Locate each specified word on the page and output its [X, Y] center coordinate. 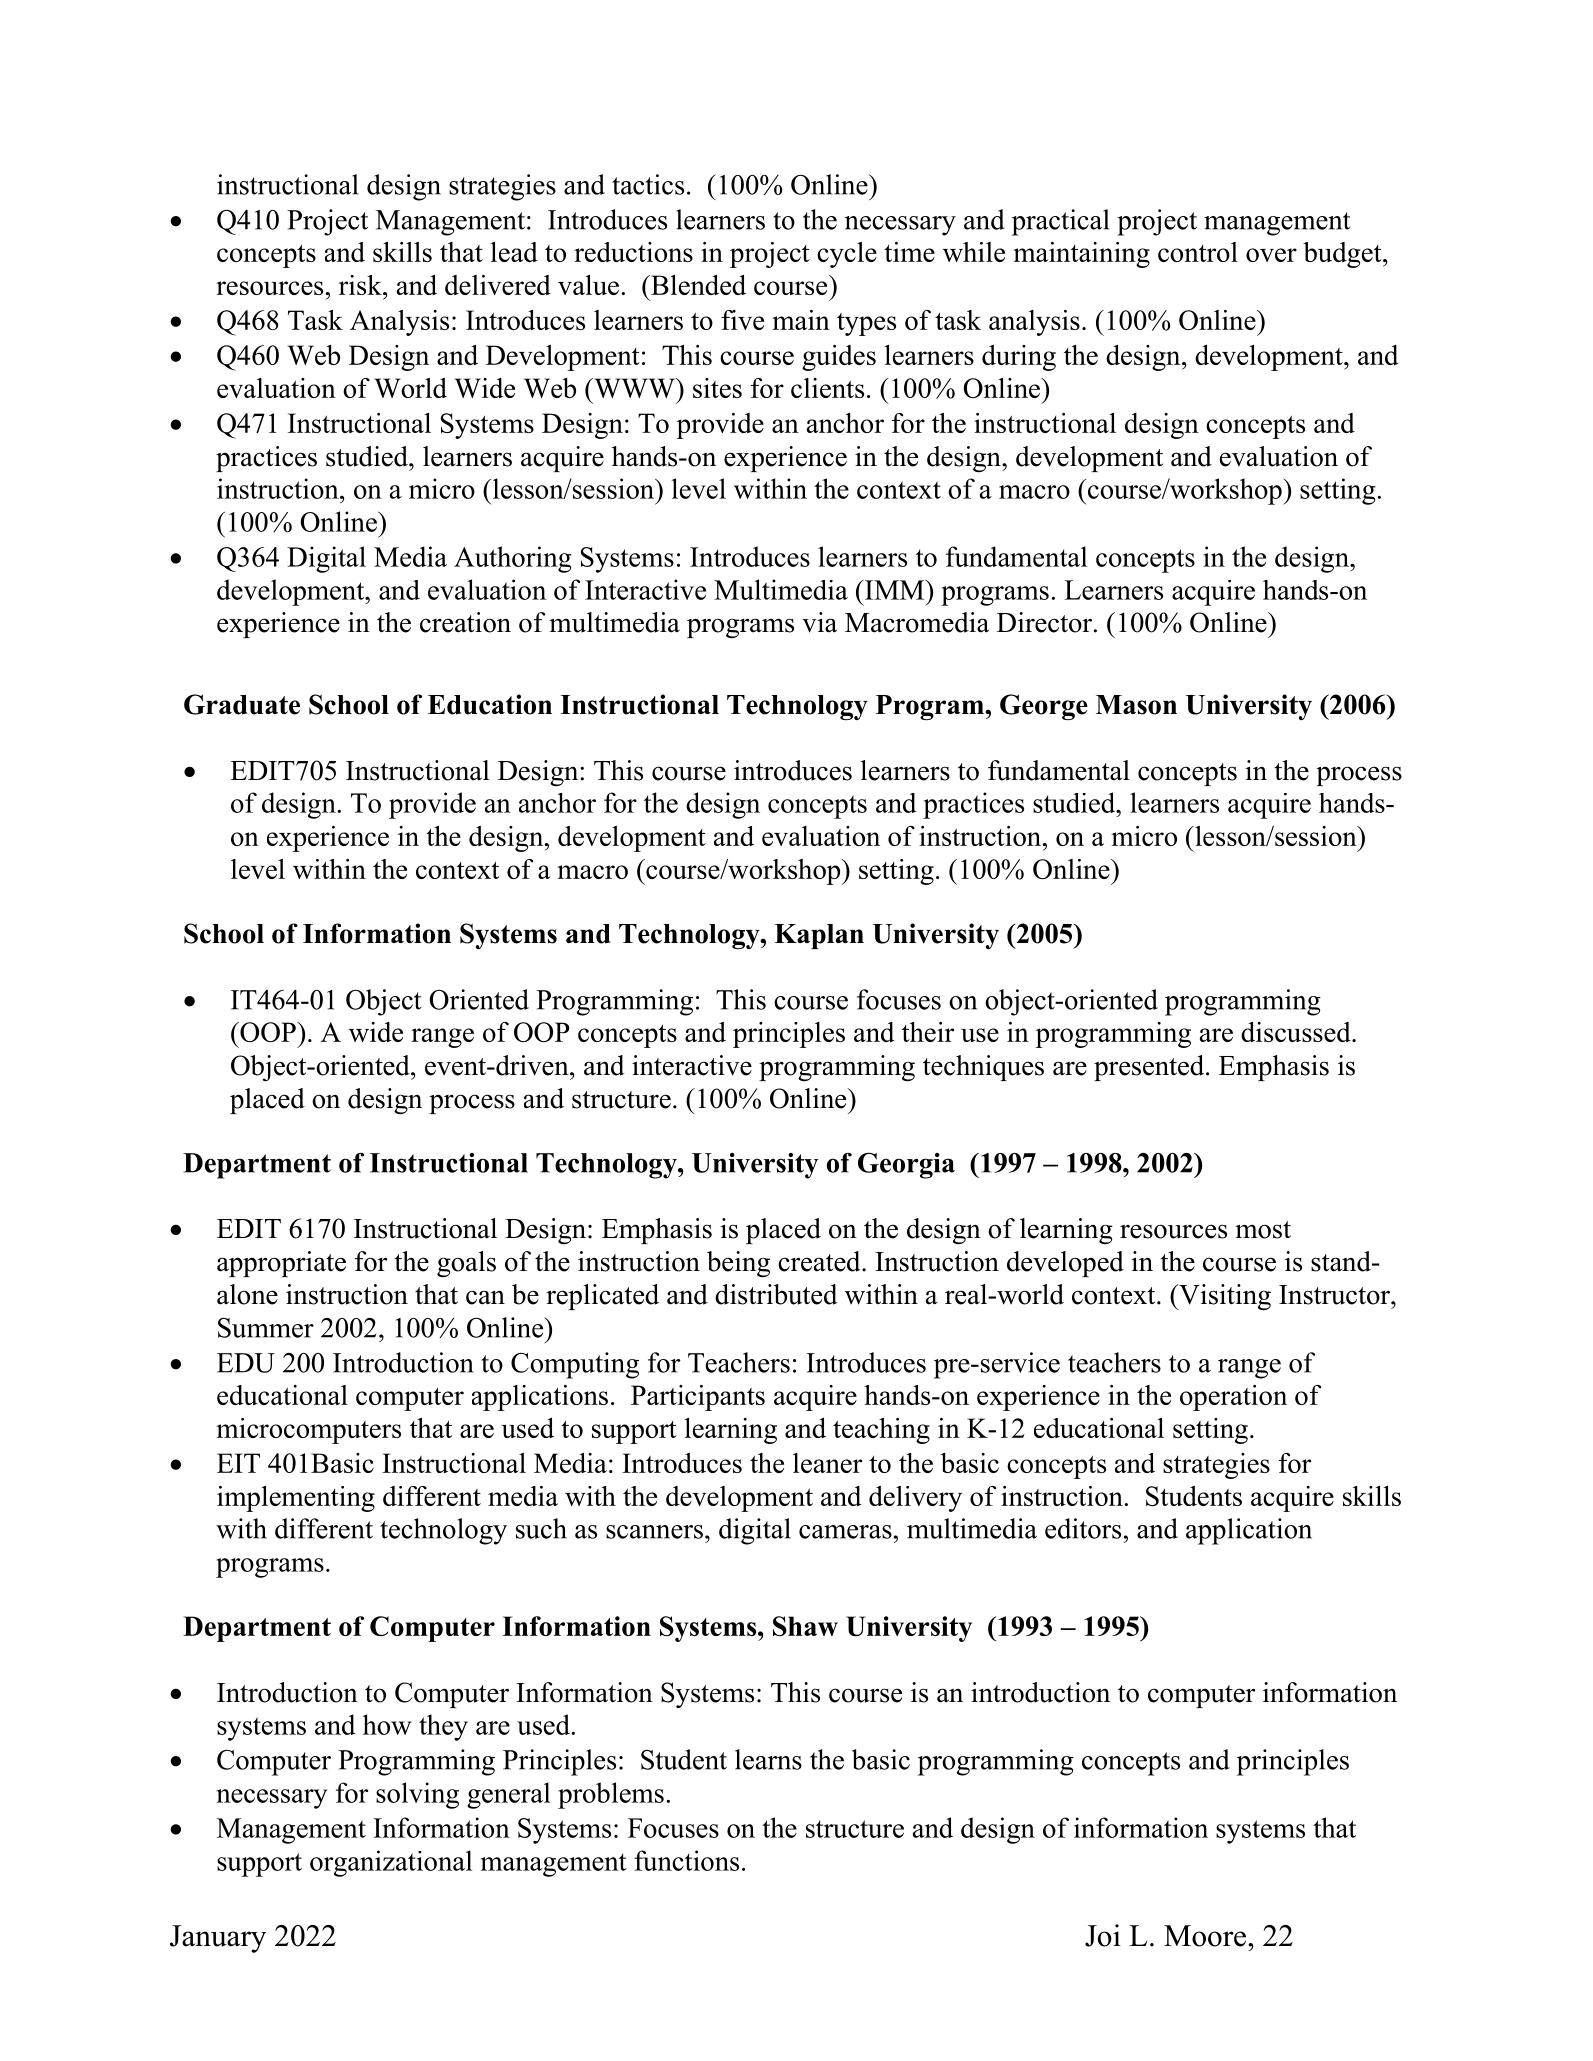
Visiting [1224, 1297]
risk [361, 285]
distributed [776, 1294]
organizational [391, 1863]
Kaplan [819, 936]
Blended [697, 285]
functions [686, 1860]
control [1198, 252]
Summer [266, 1328]
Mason [1136, 705]
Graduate [242, 704]
